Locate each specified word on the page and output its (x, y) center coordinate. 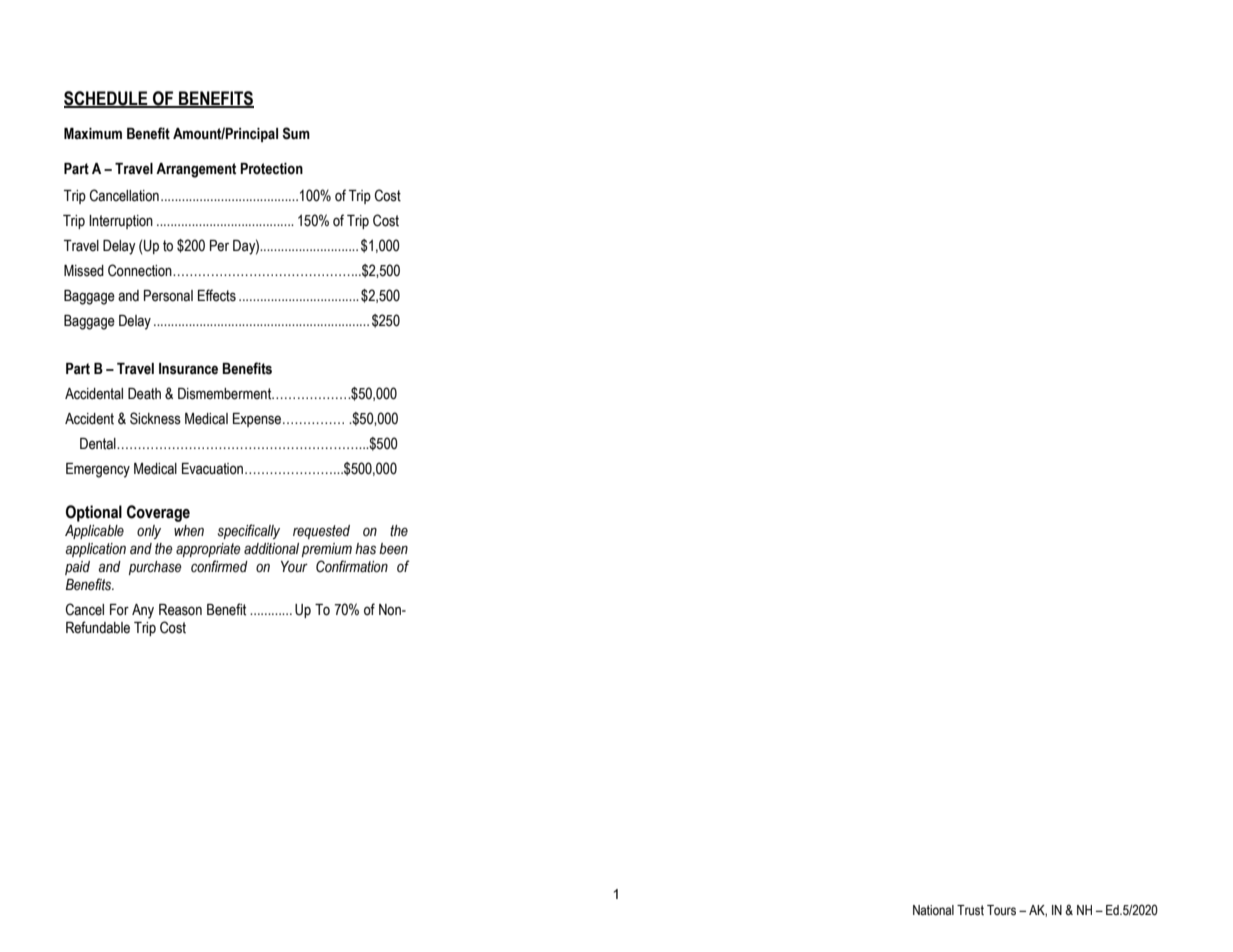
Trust (970, 910)
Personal (168, 296)
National (933, 910)
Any (143, 611)
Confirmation (352, 566)
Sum (296, 133)
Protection (271, 169)
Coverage (158, 513)
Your (294, 567)
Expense (258, 420)
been (393, 548)
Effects (217, 295)
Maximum (93, 134)
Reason (180, 610)
